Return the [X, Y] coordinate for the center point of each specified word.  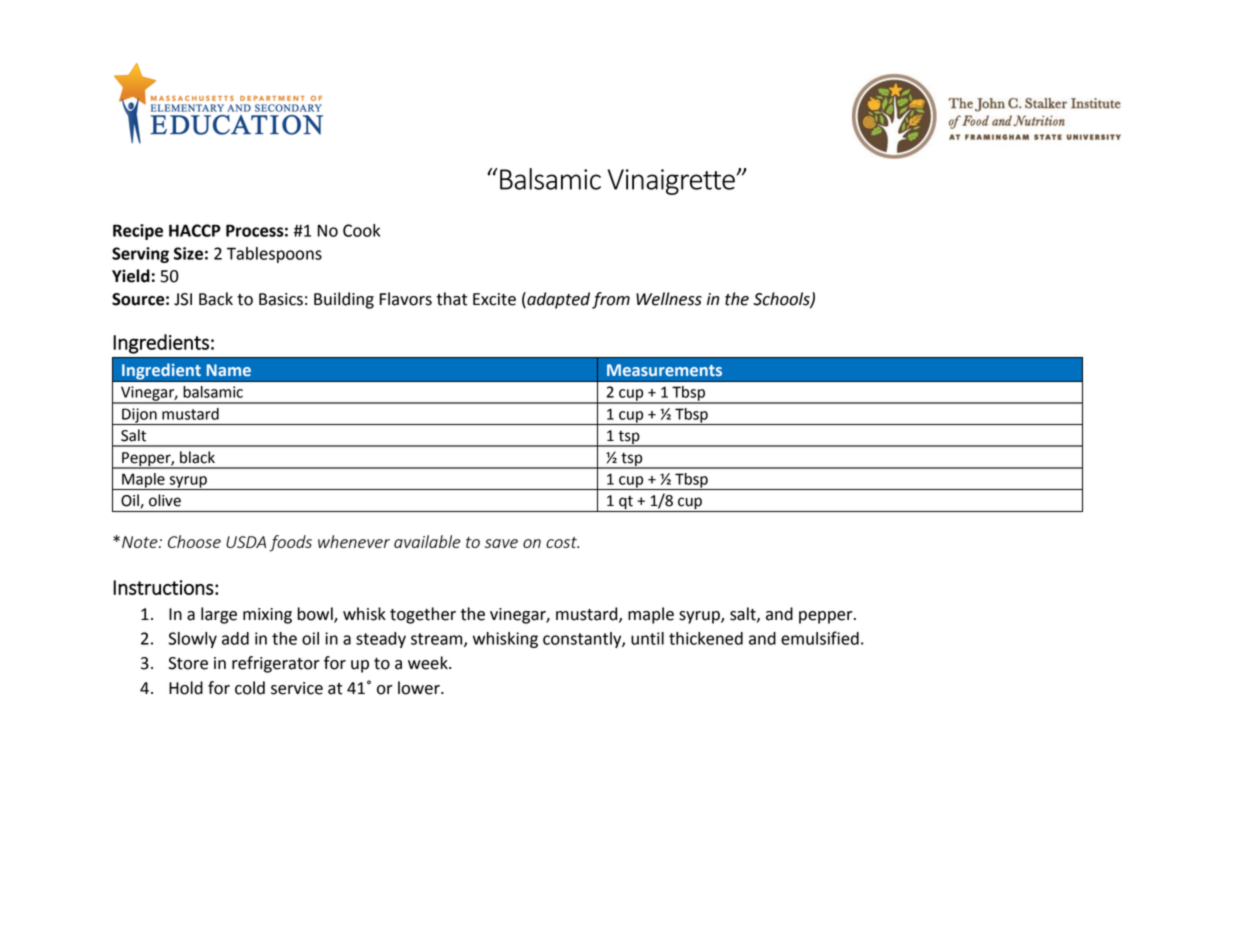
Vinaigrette [672, 182]
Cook [361, 230]
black [197, 457]
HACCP [195, 230]
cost [562, 542]
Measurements [664, 370]
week [429, 663]
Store [188, 663]
